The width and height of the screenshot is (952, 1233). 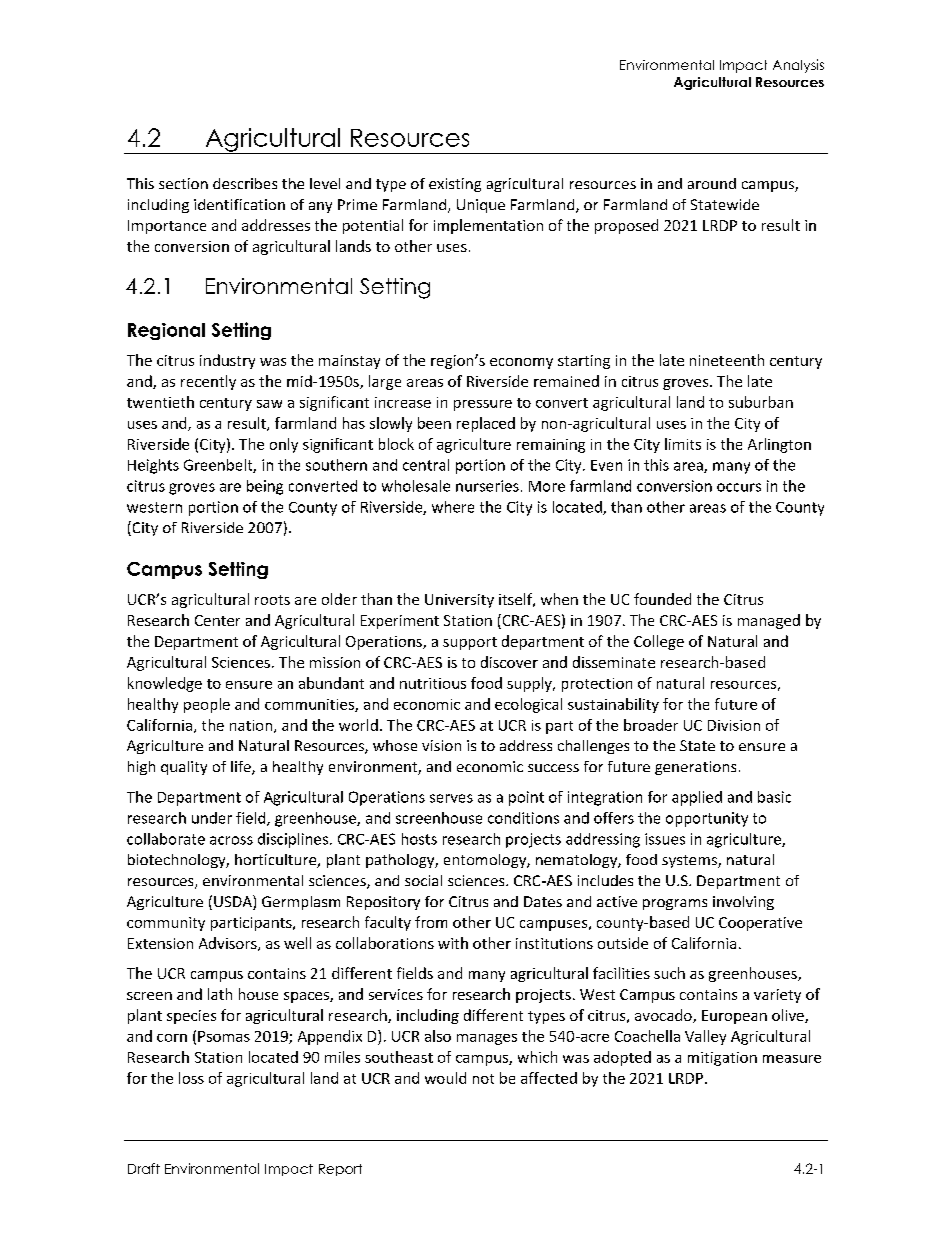 What do you see at coordinates (459, 601) in the screenshot?
I see `University` at bounding box center [459, 601].
